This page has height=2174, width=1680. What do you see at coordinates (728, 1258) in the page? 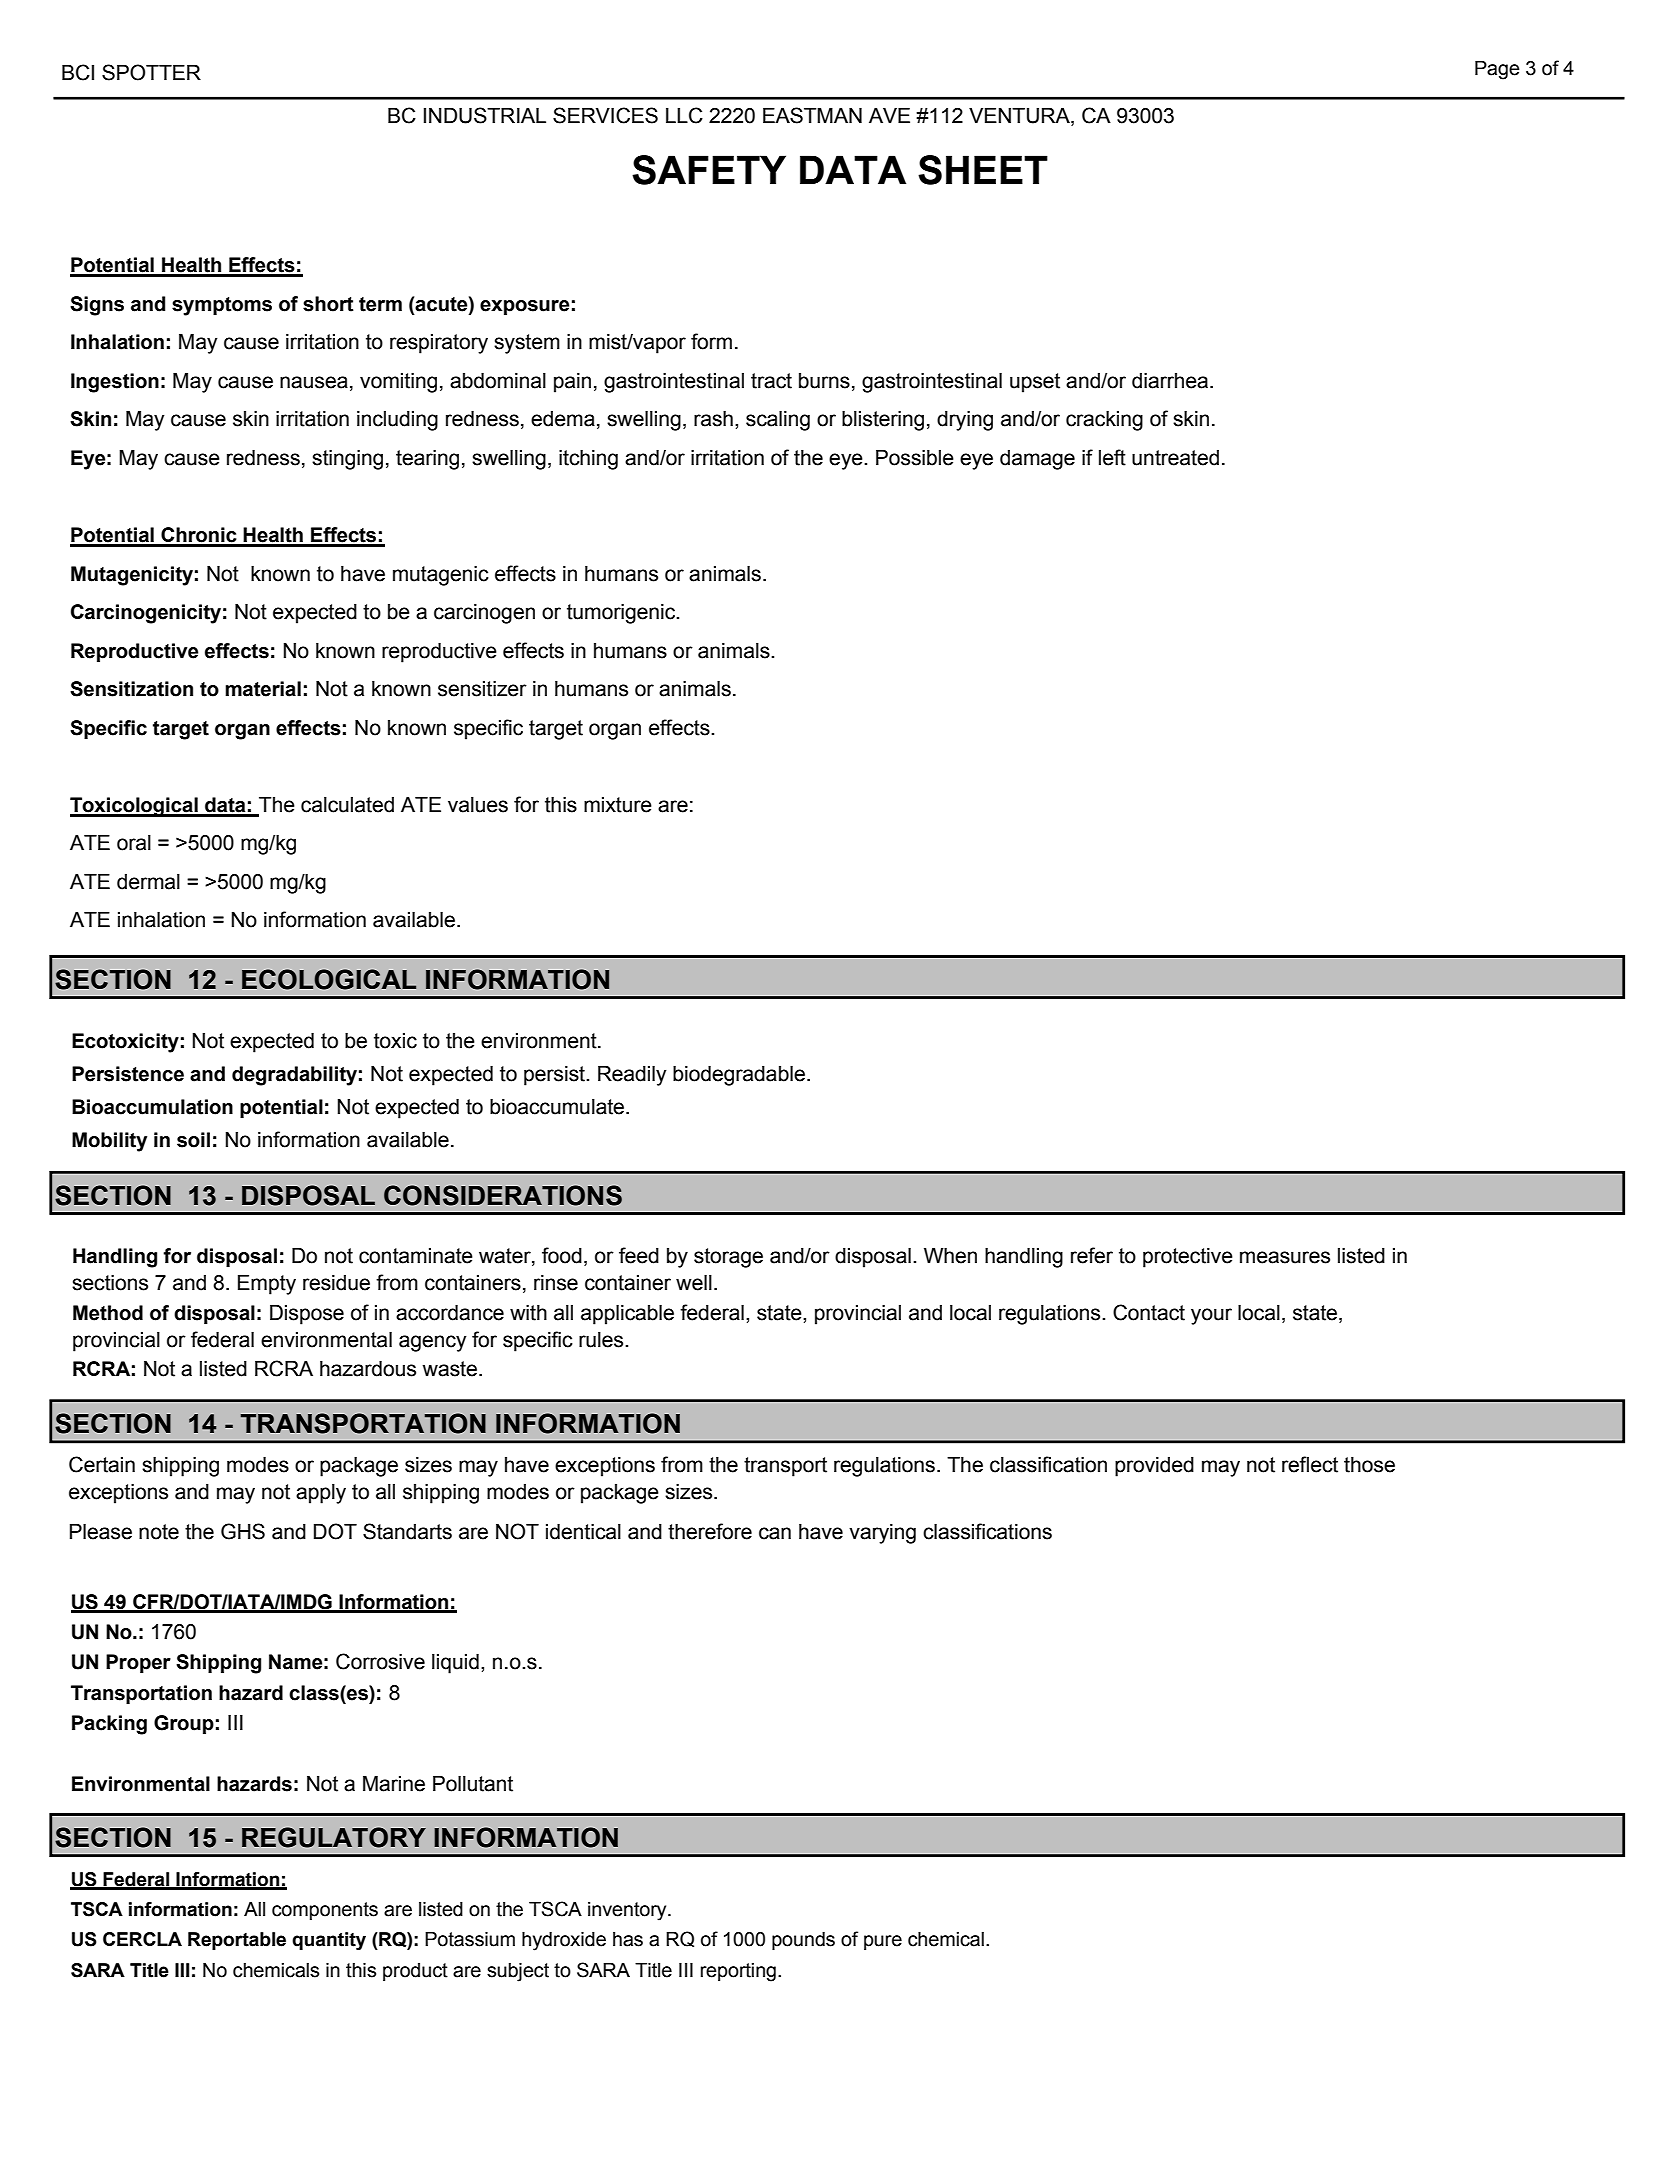
I see `storage` at bounding box center [728, 1258].
